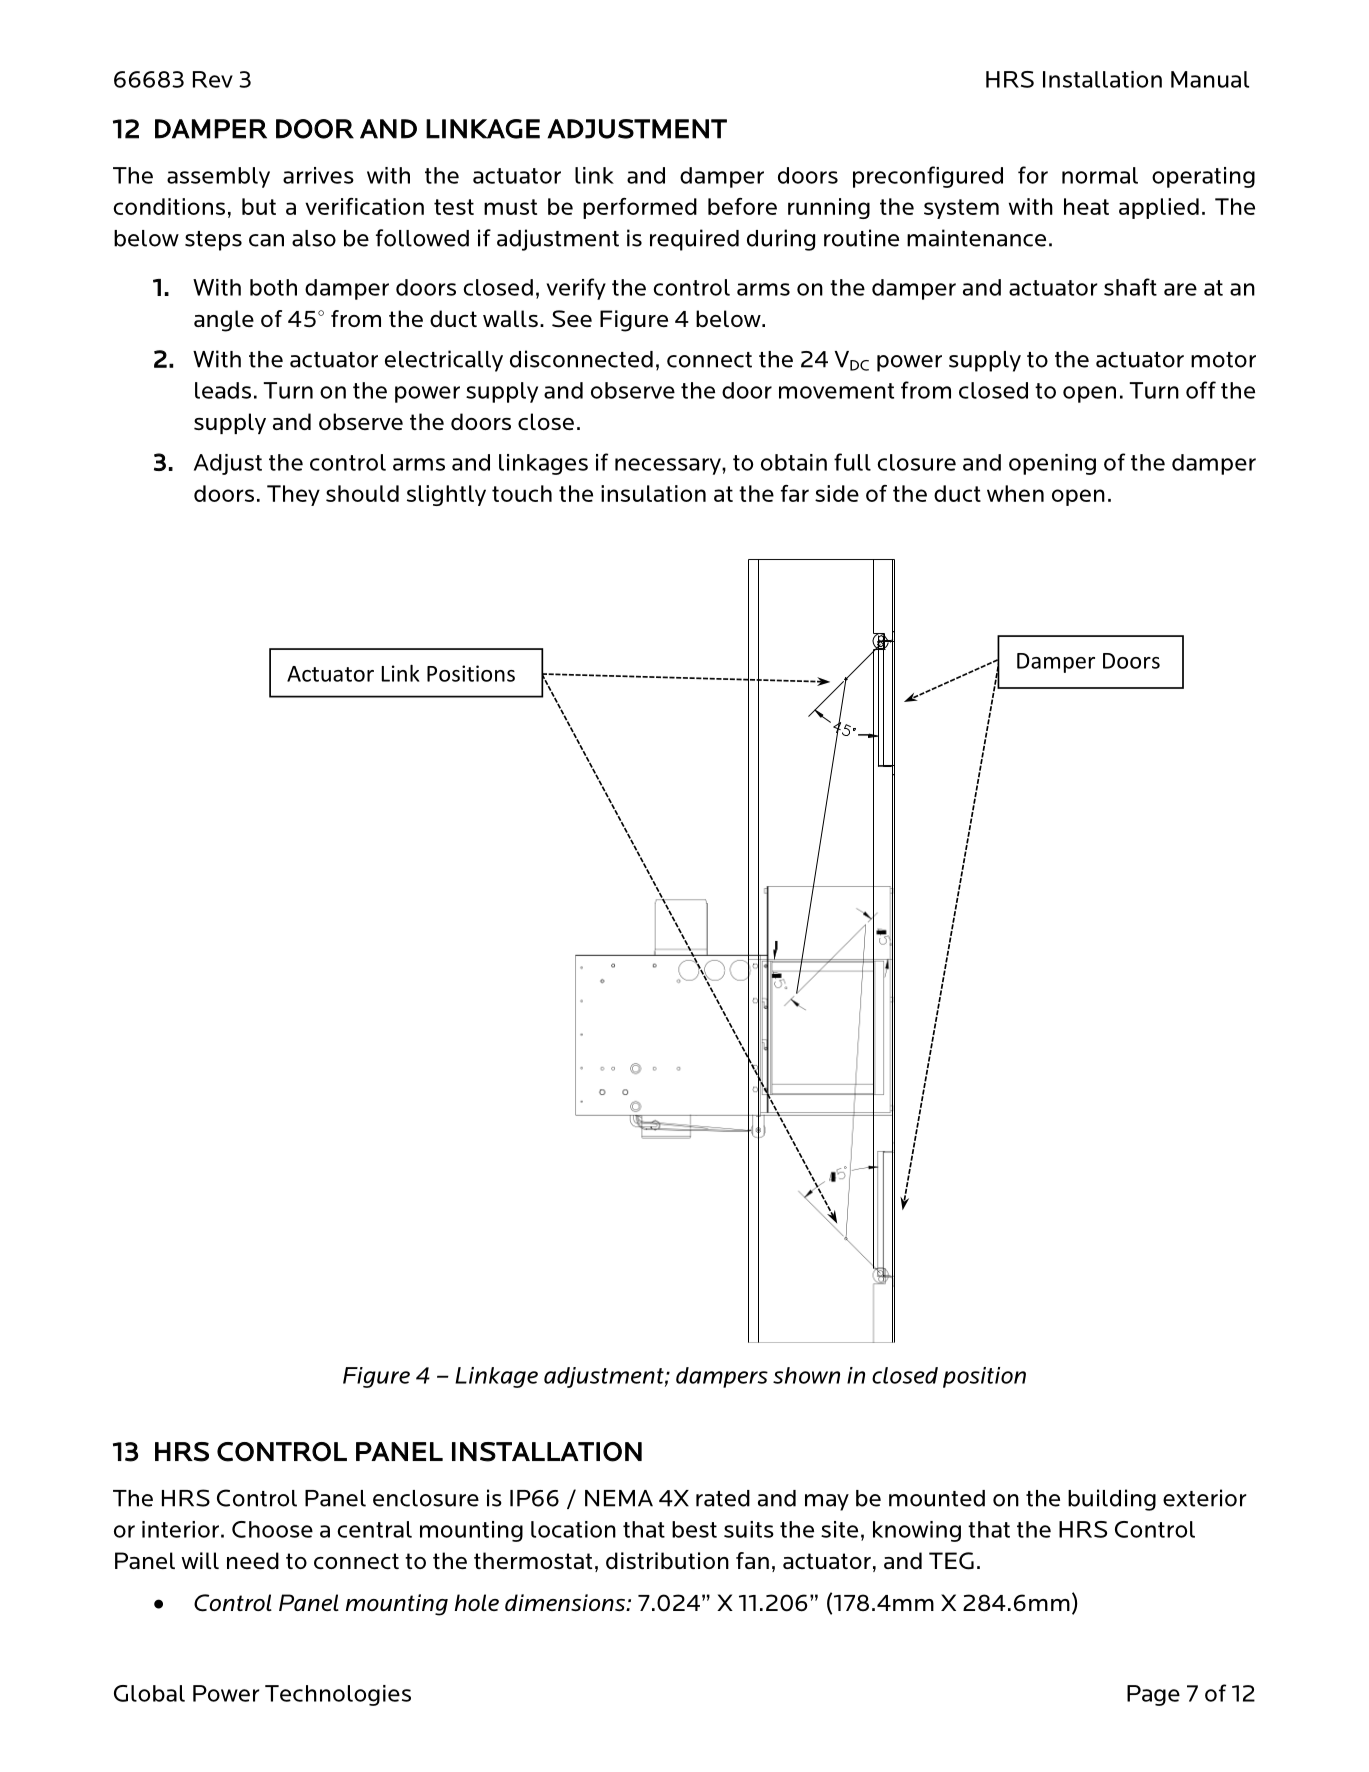 This image has height=1772, width=1369. What do you see at coordinates (667, 1560) in the image?
I see `distribution` at bounding box center [667, 1560].
